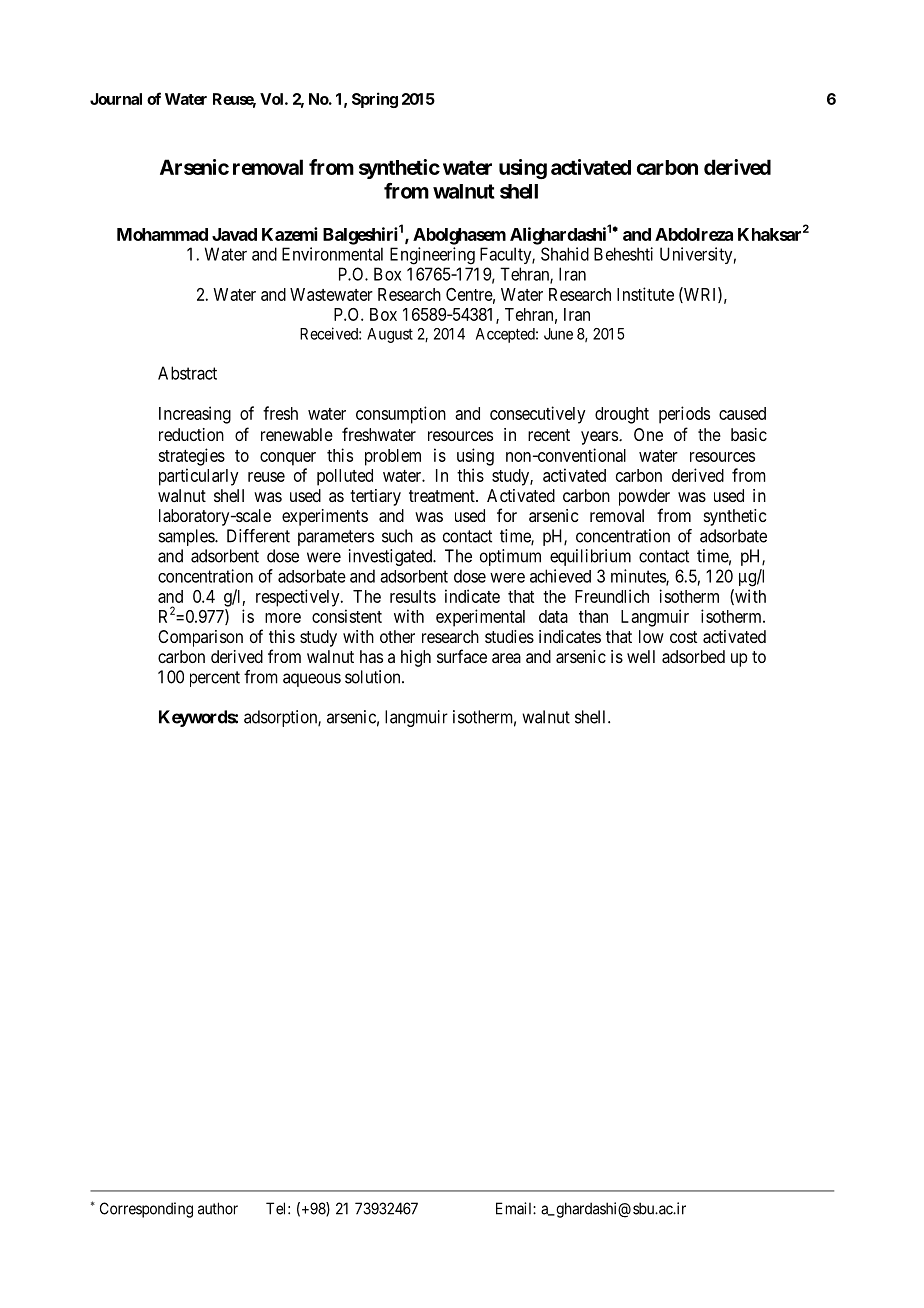  I want to click on Spring, so click(375, 100).
